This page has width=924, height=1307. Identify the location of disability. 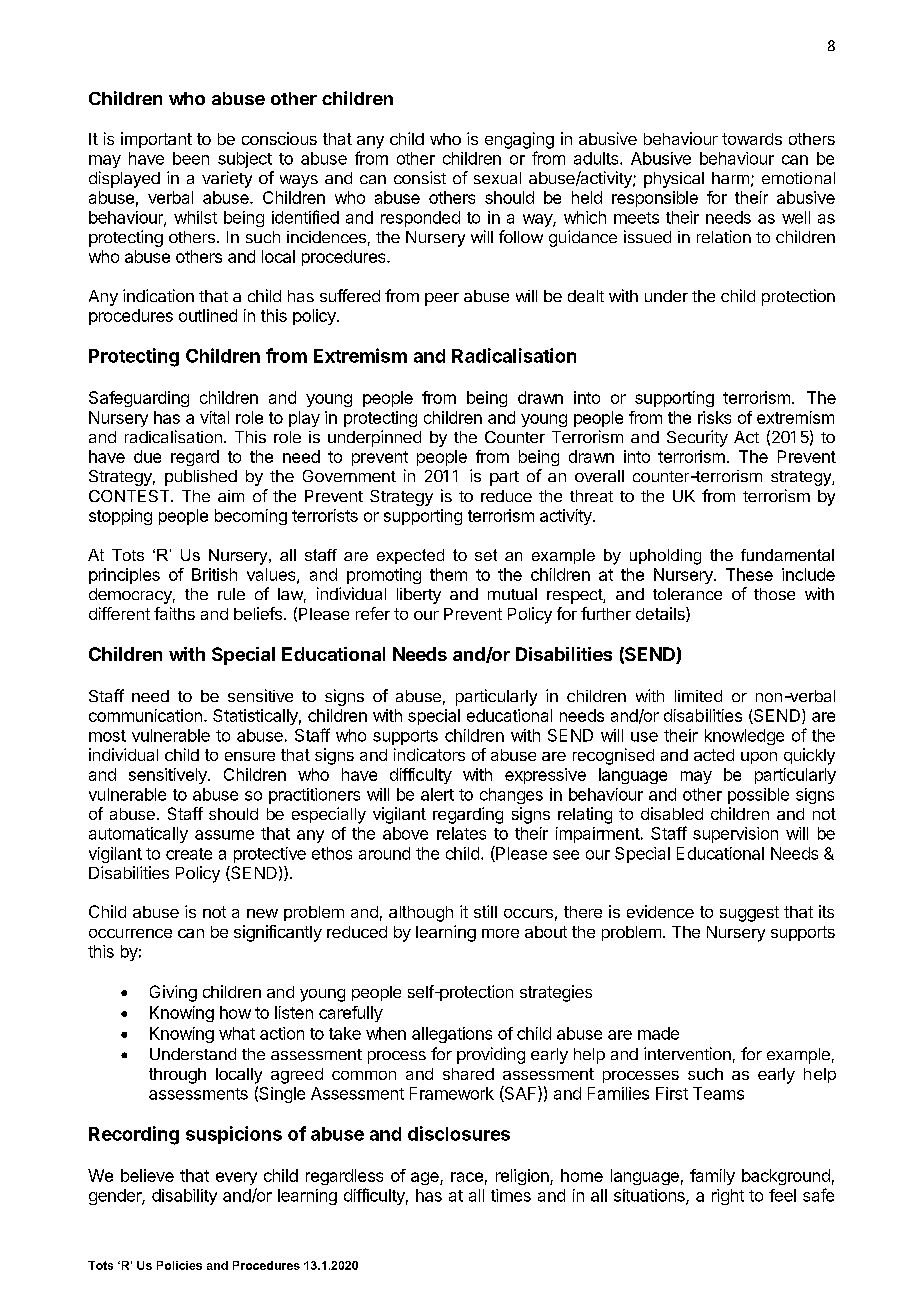
(184, 1197).
